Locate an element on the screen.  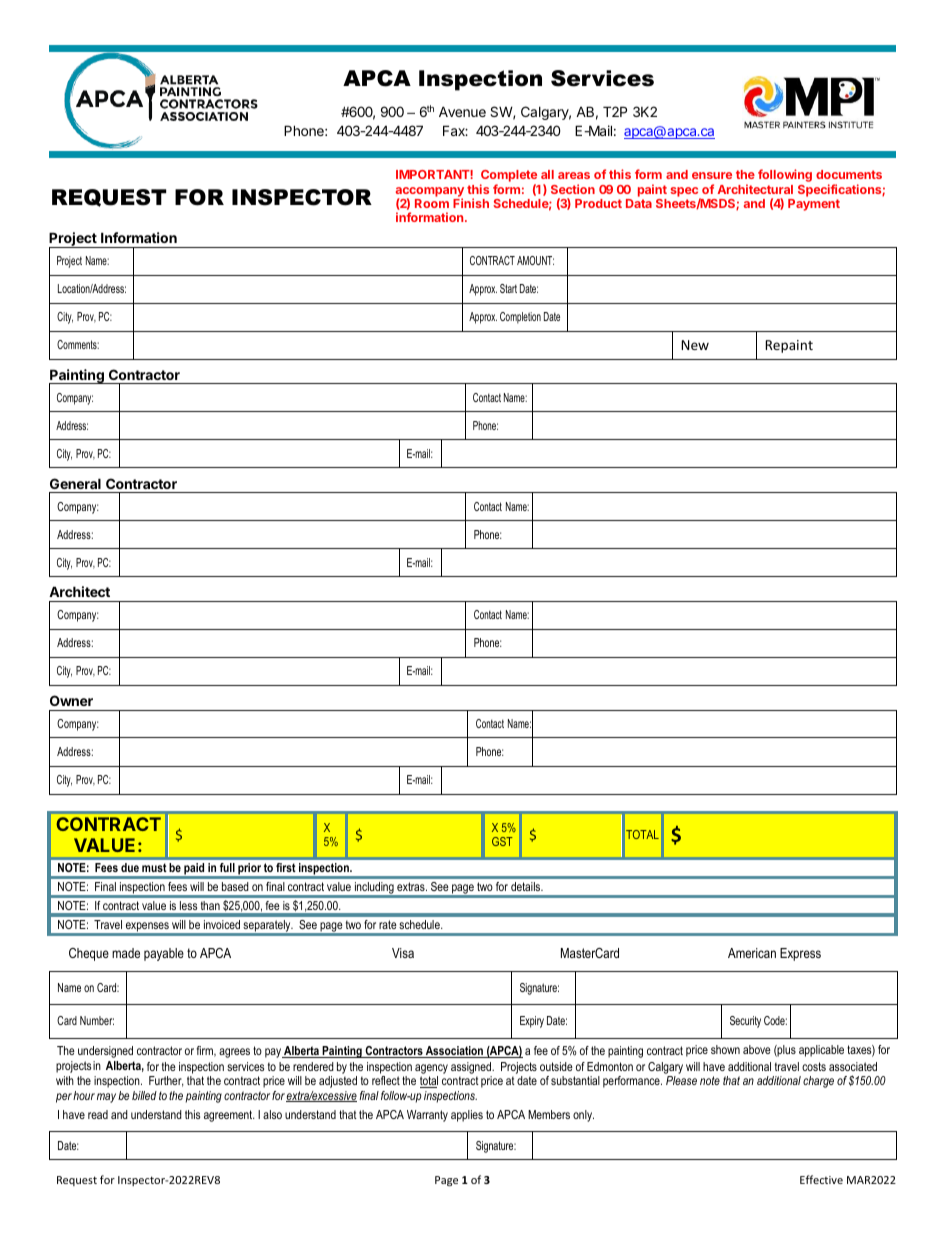
Owner is located at coordinates (71, 700).
